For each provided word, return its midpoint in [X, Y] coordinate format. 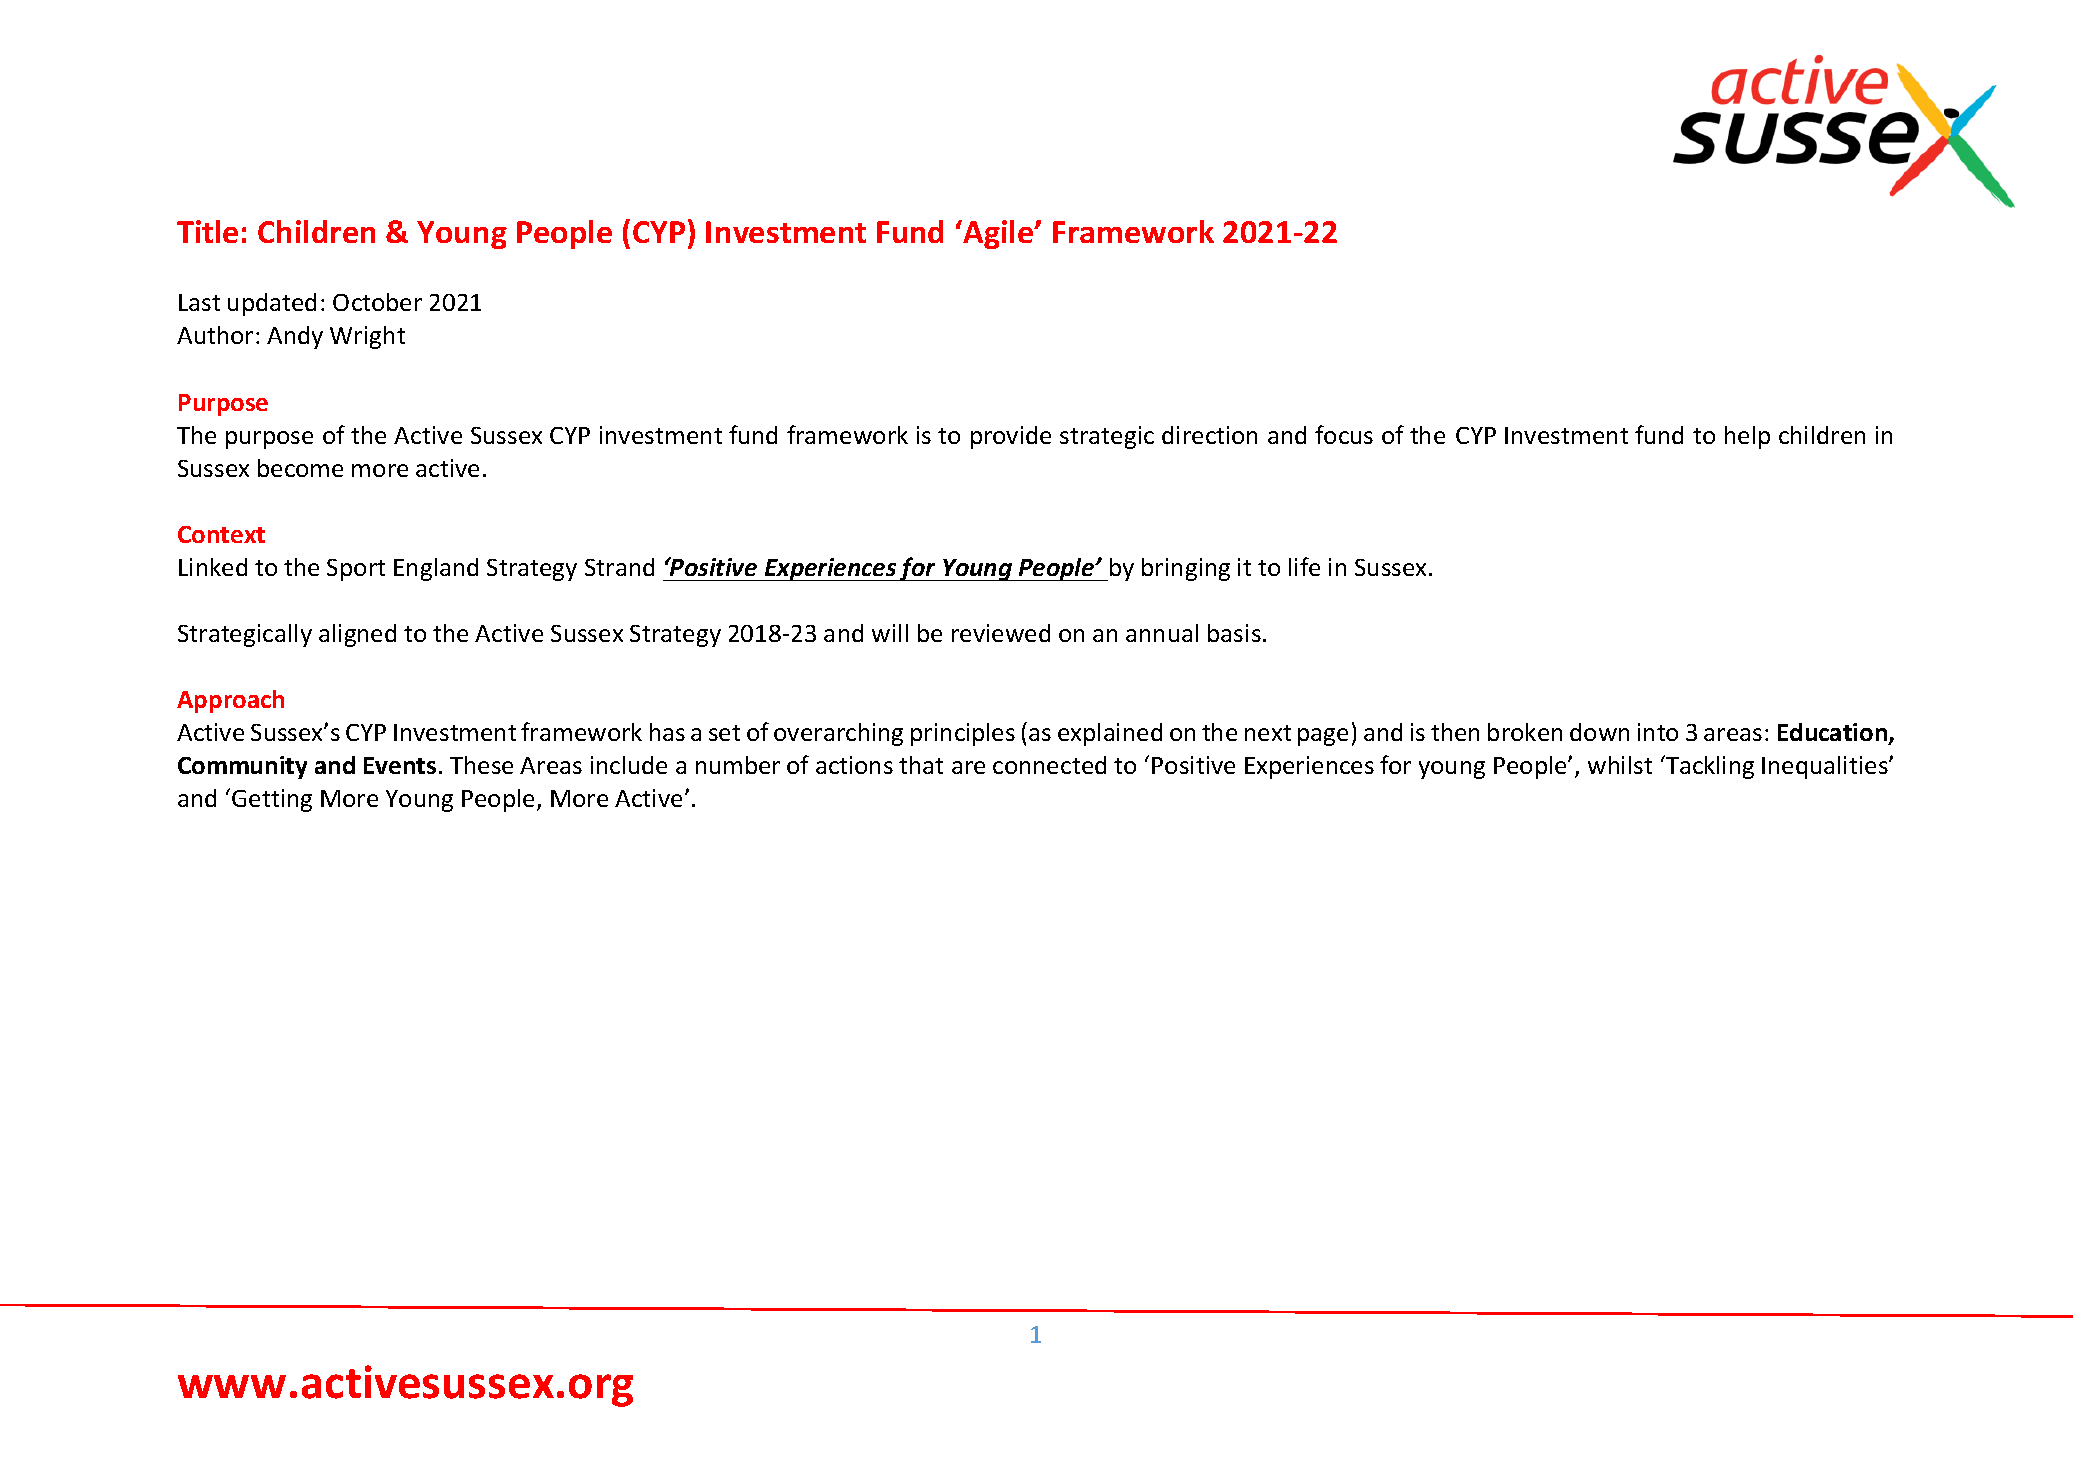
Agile [998, 234]
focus [1344, 434]
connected [1049, 765]
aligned [357, 635]
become [300, 468]
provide [1011, 437]
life [1304, 566]
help [1747, 437]
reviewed [1001, 633]
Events [400, 765]
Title [207, 231]
